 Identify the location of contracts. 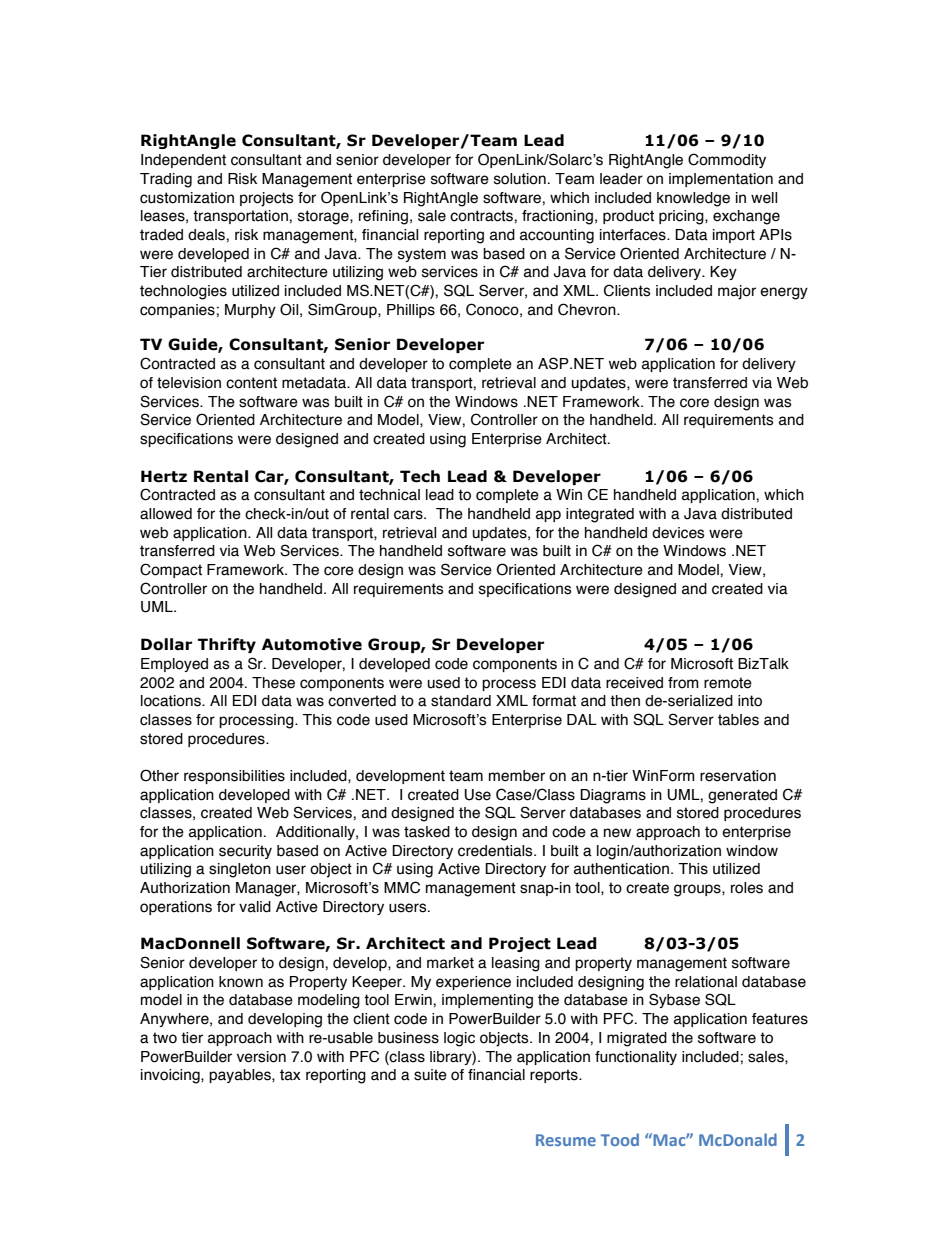
(482, 216).
